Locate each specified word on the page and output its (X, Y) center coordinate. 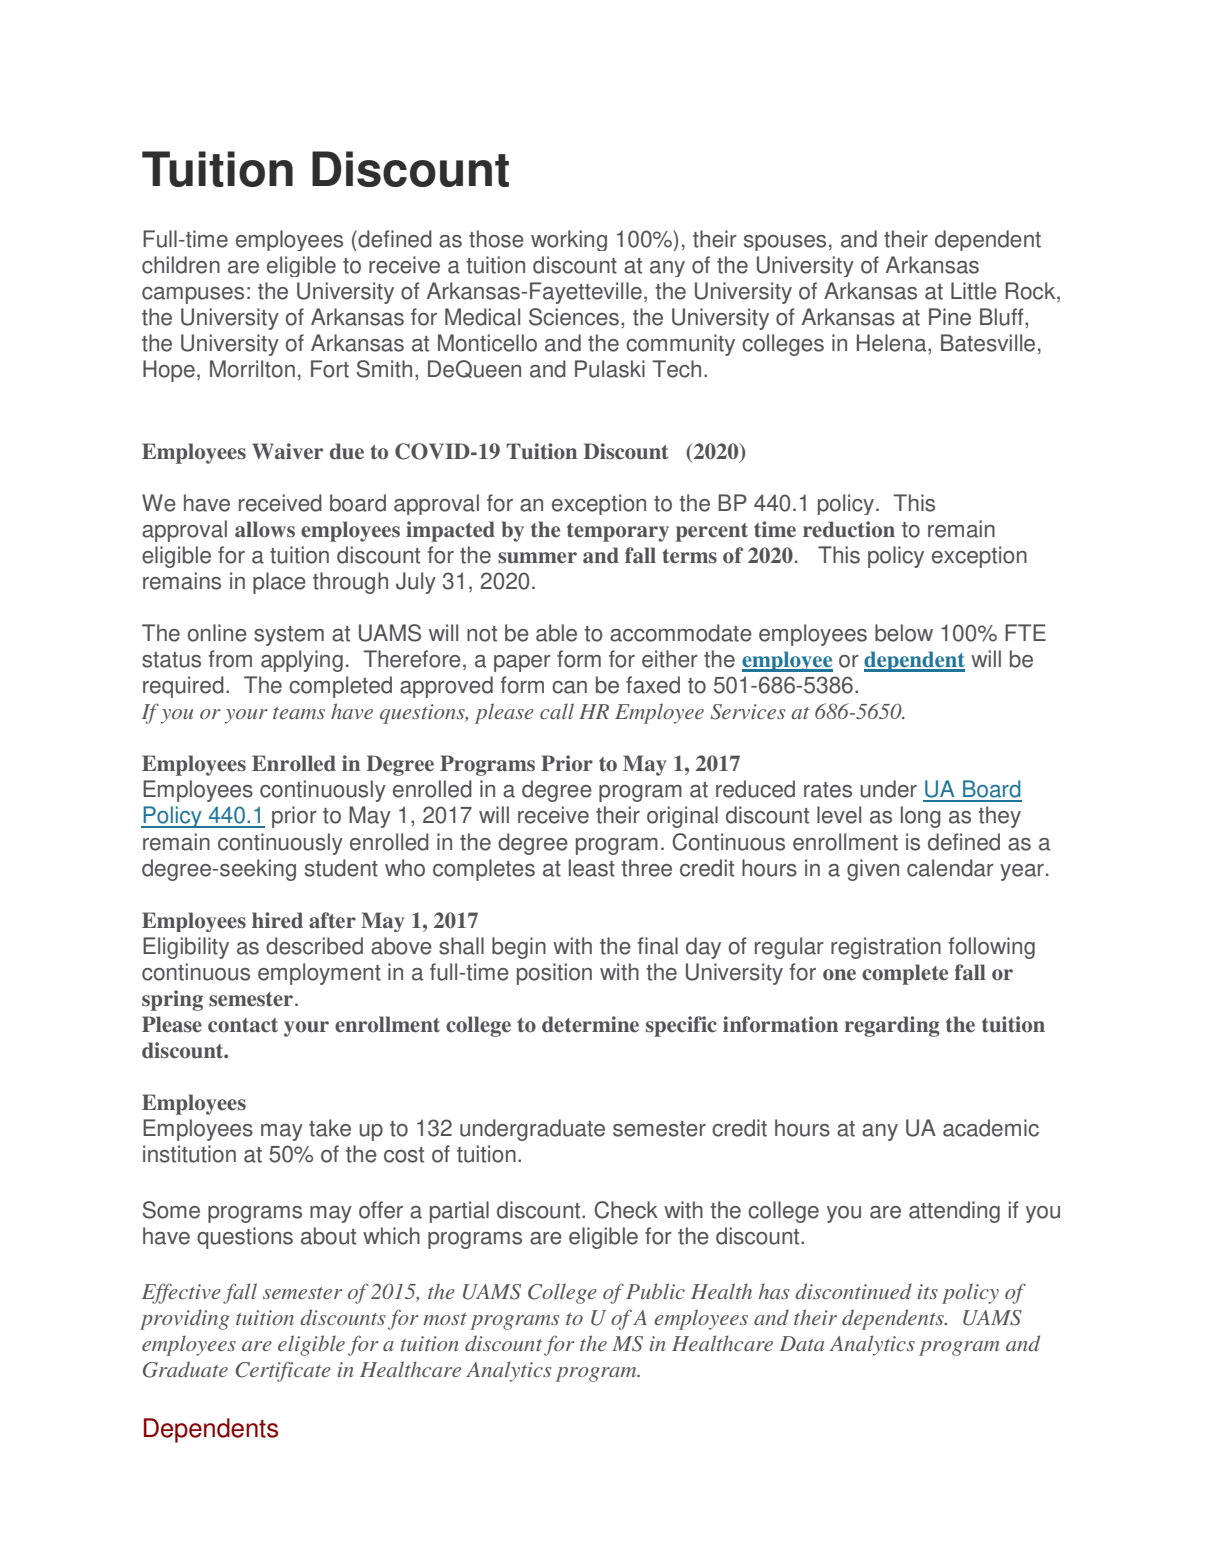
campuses (193, 295)
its (928, 1291)
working (569, 240)
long (921, 817)
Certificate (283, 1371)
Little (974, 291)
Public (655, 1291)
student (341, 868)
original (682, 817)
